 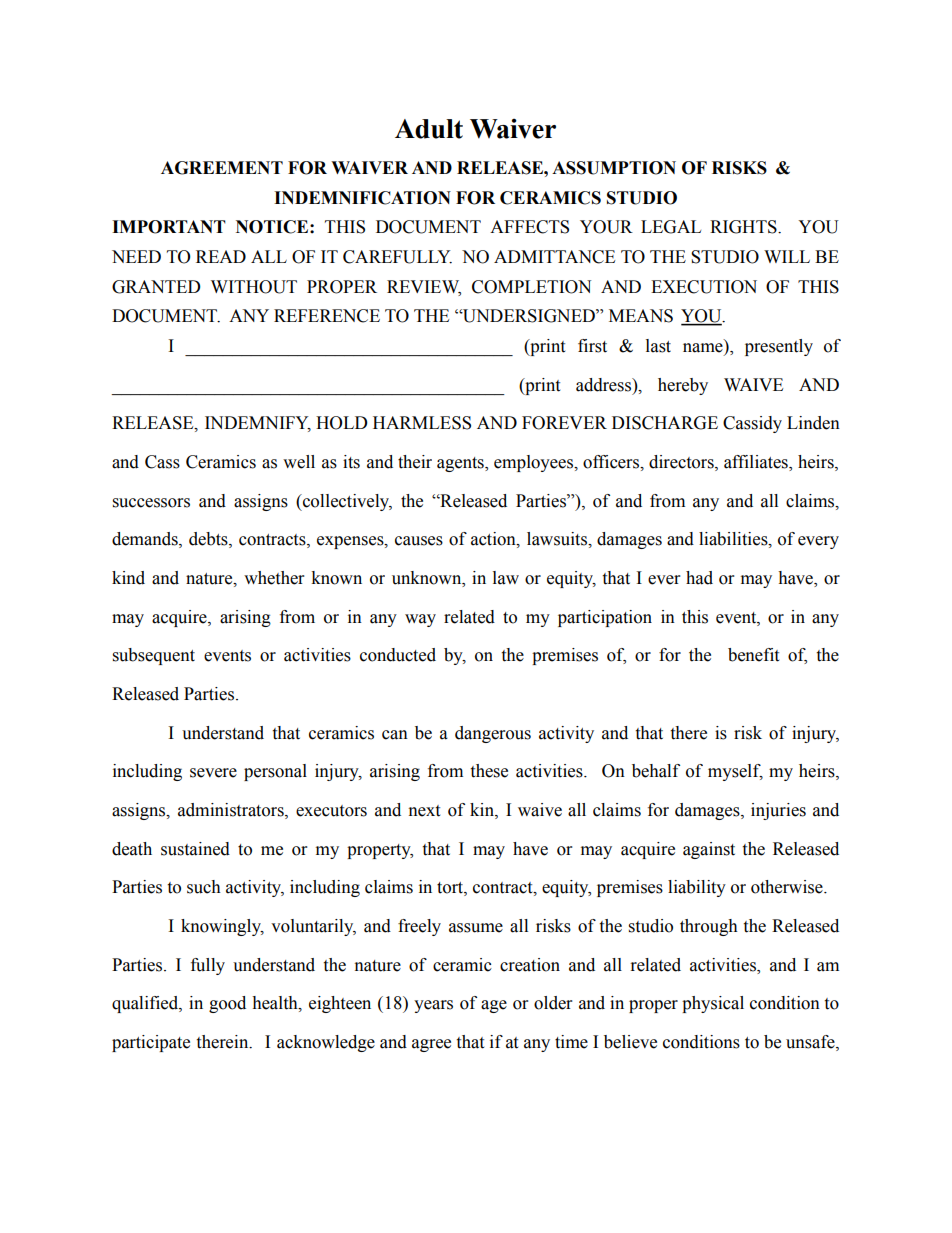 What do you see at coordinates (493, 734) in the image?
I see `dangerous` at bounding box center [493, 734].
